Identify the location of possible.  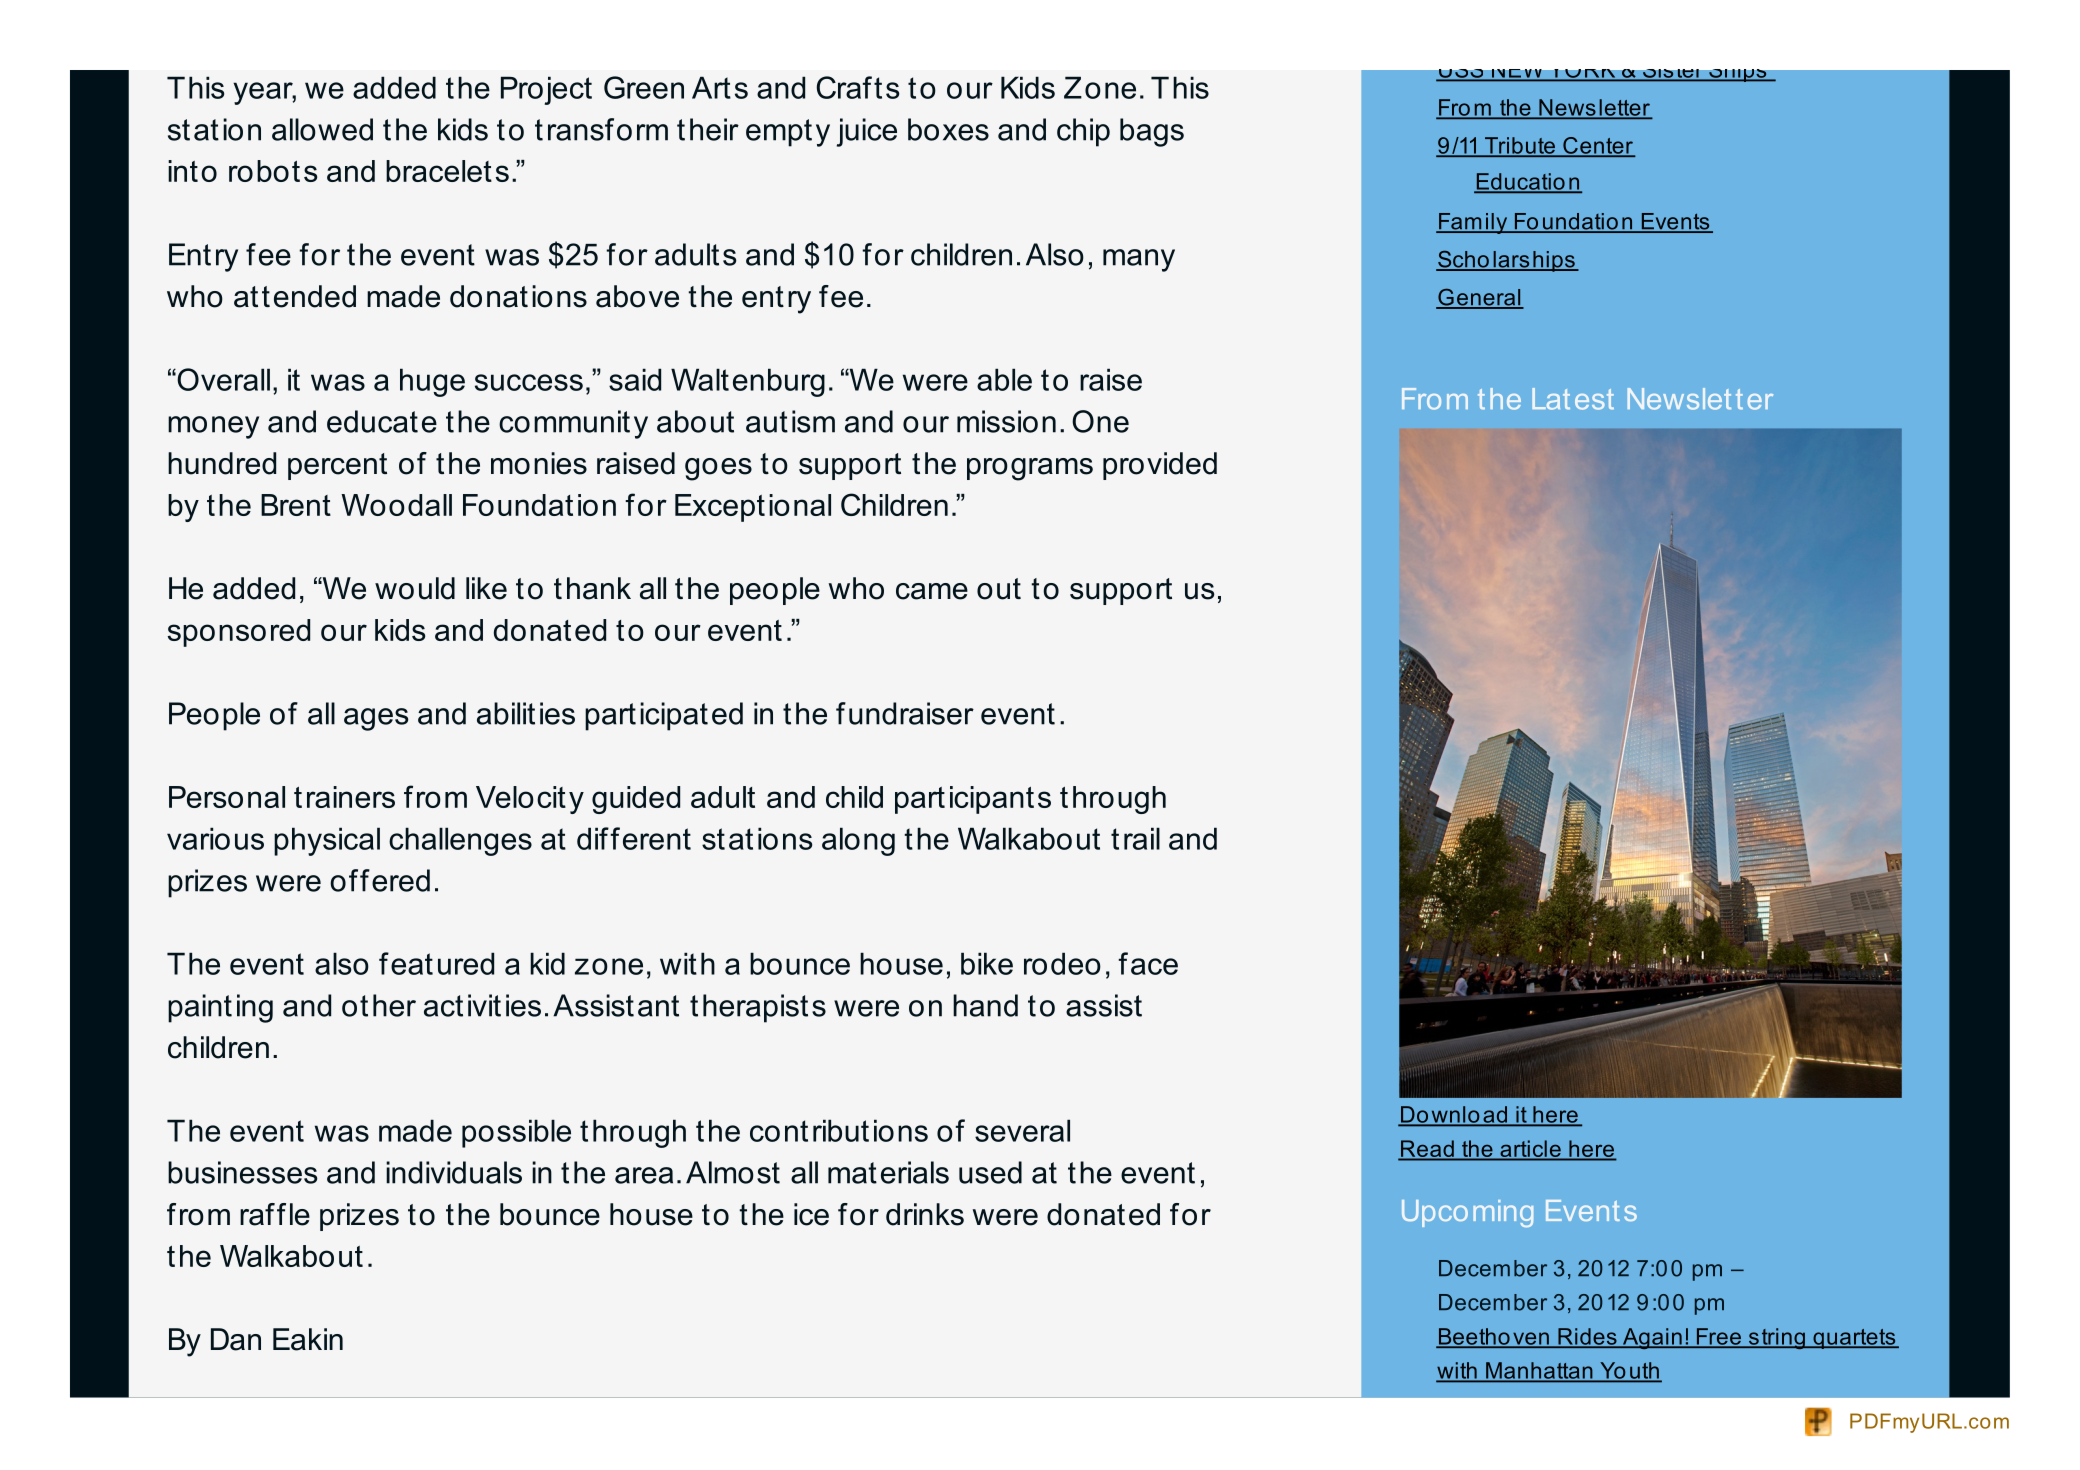
(516, 1133).
